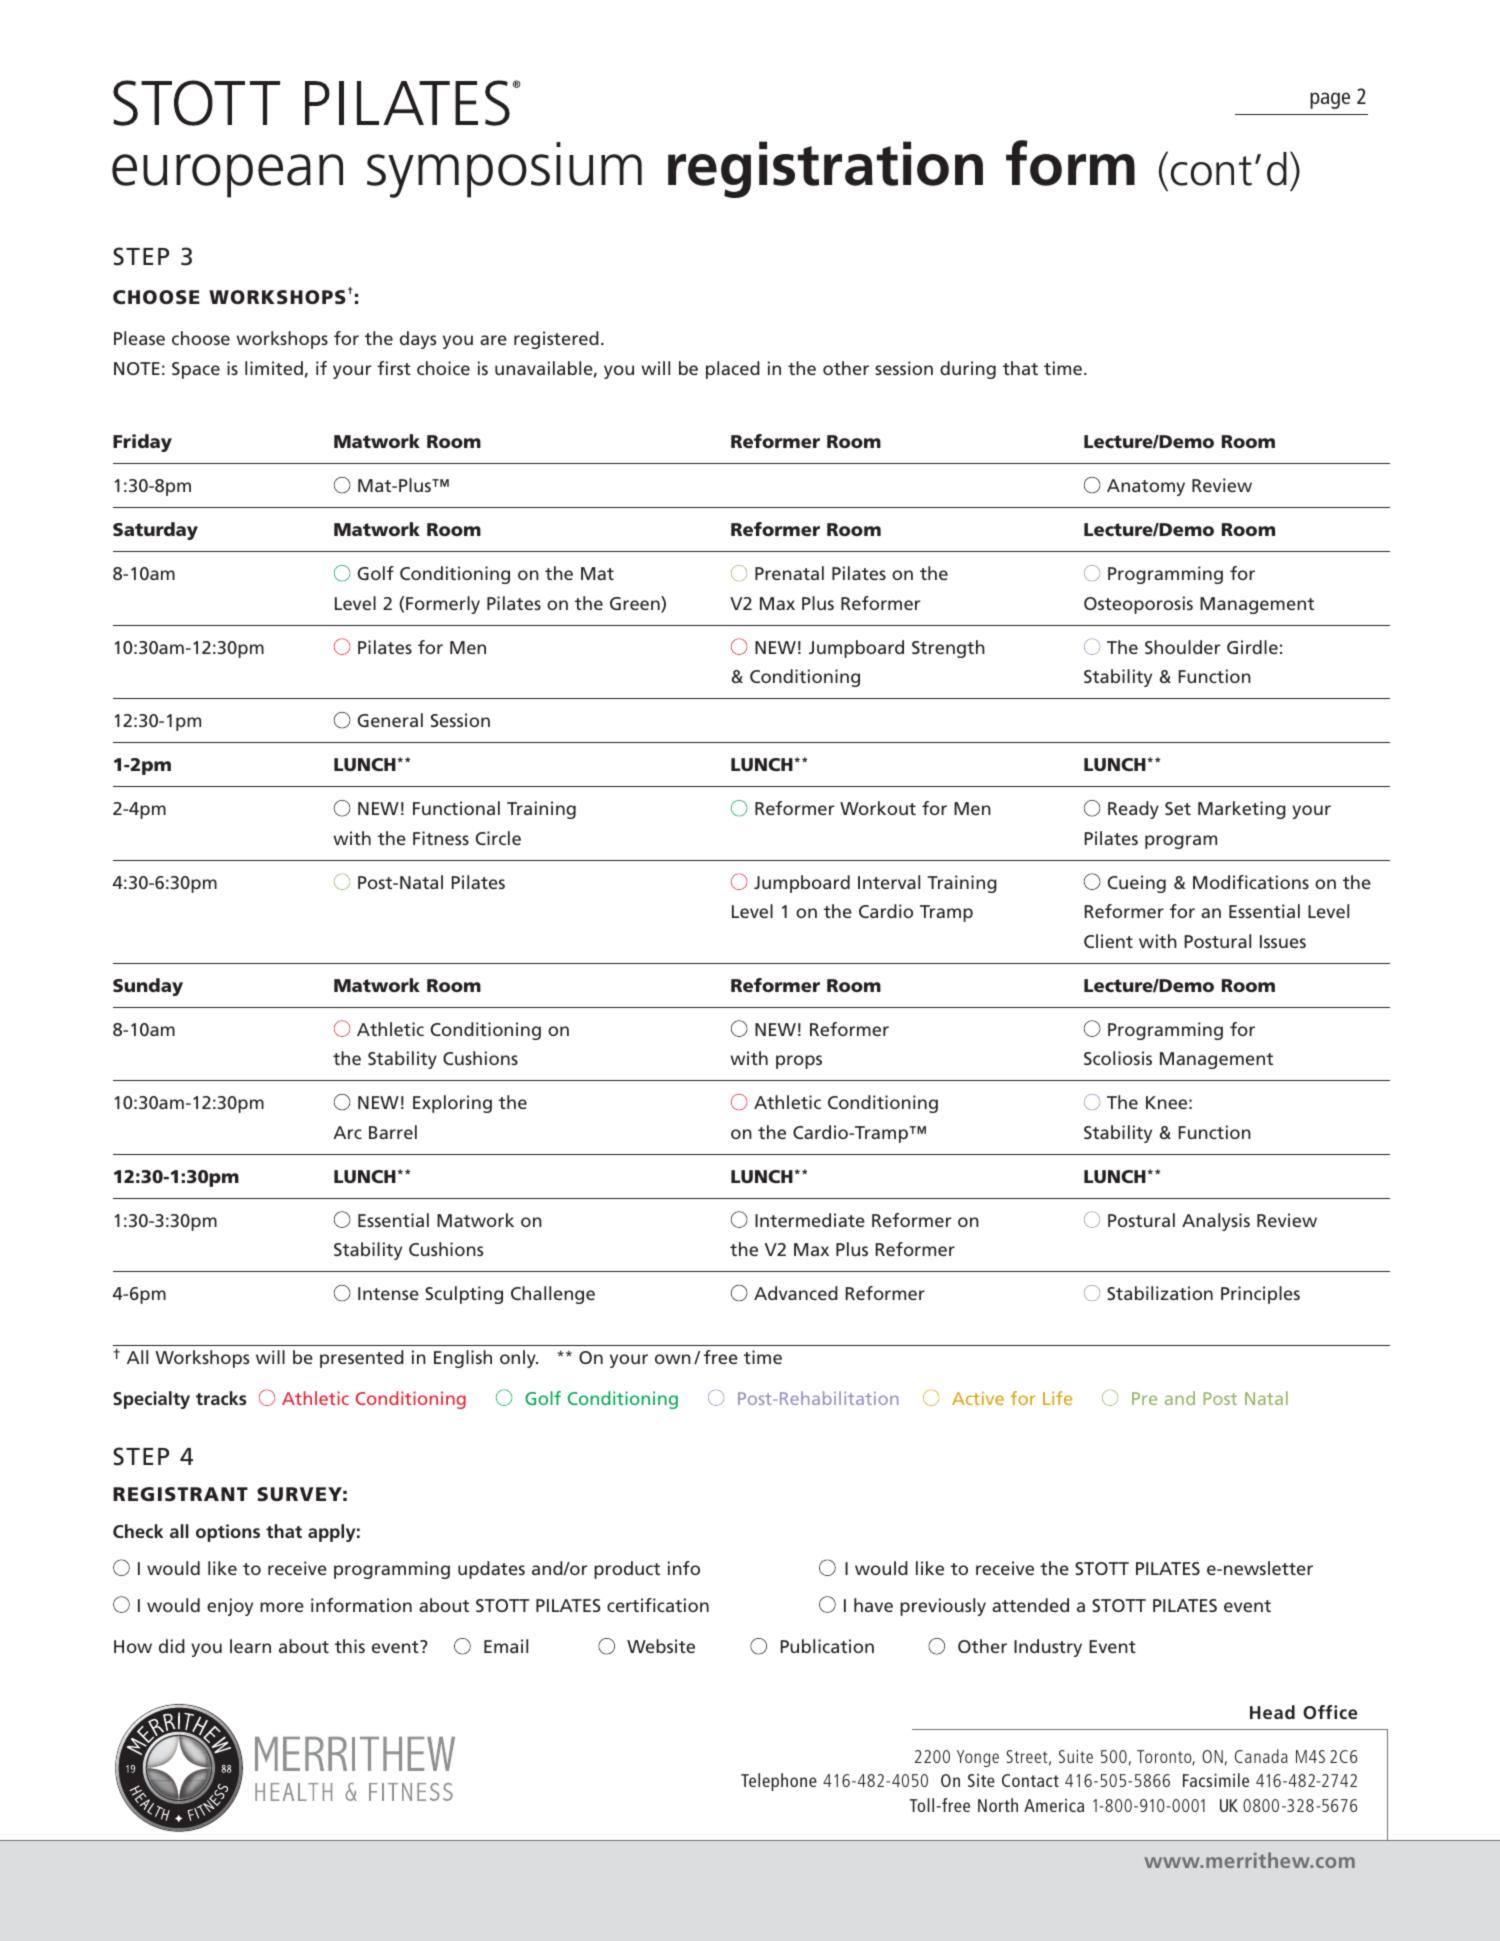  What do you see at coordinates (1108, 941) in the page?
I see `Client` at bounding box center [1108, 941].
